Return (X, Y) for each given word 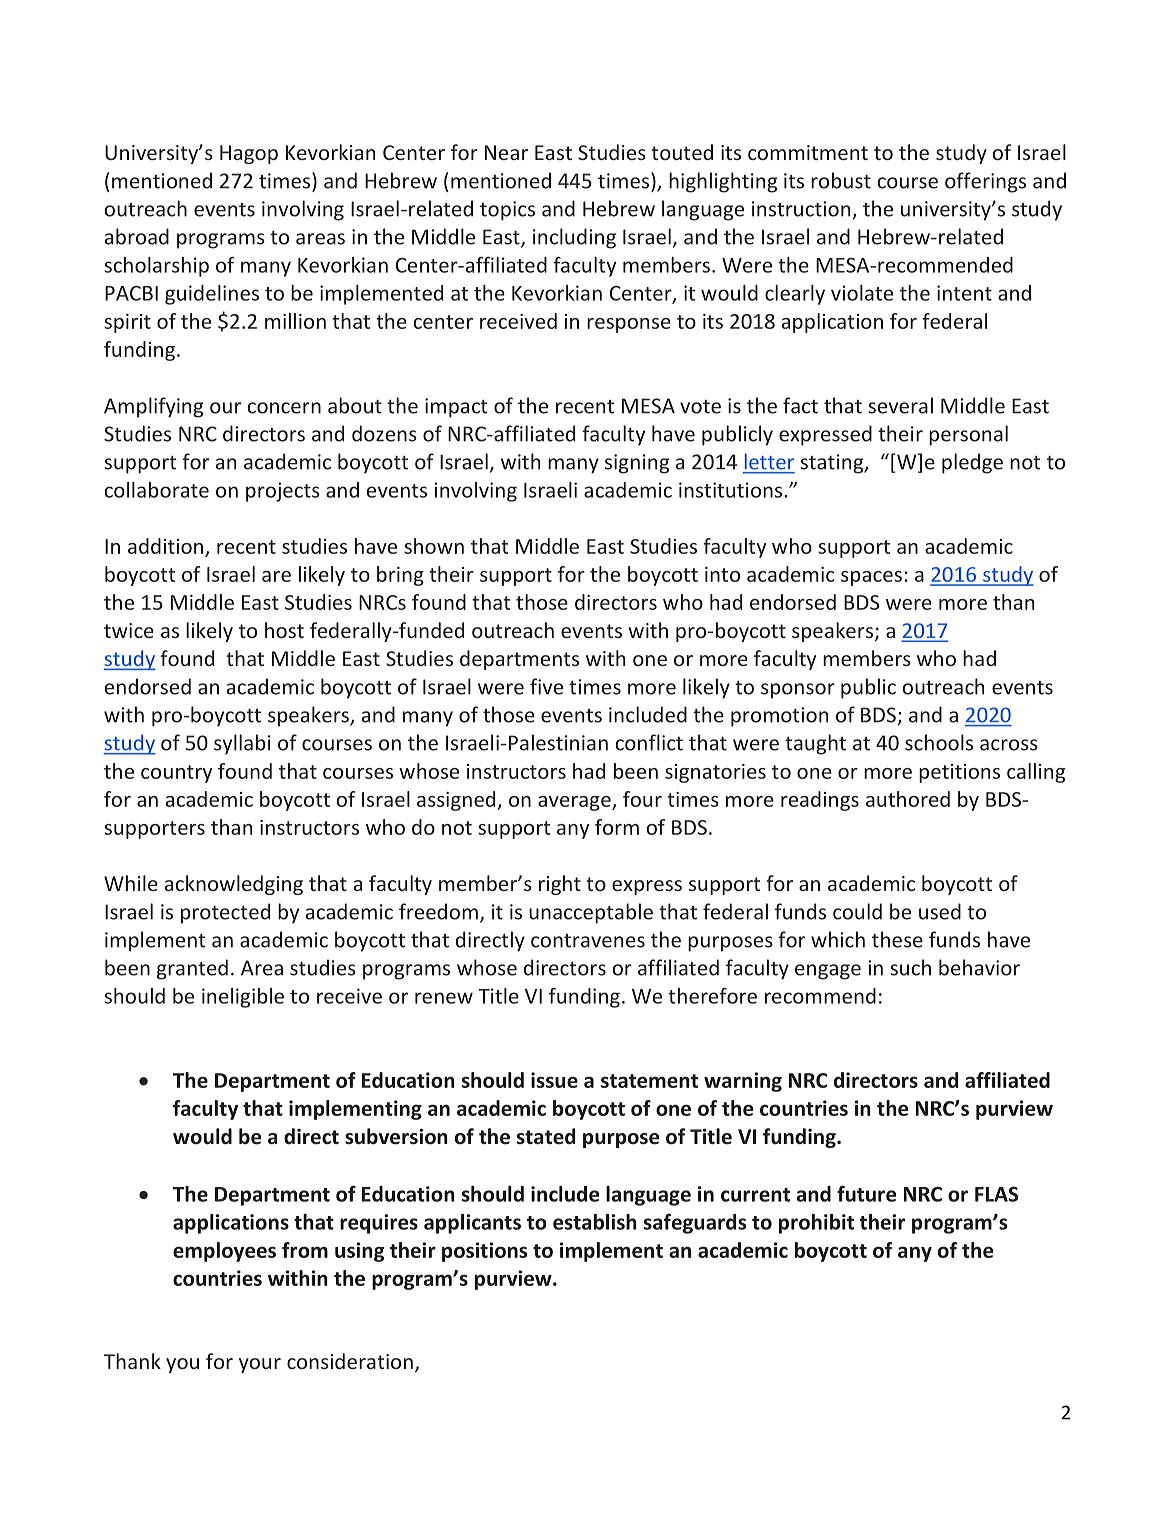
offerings (985, 182)
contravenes (588, 941)
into (722, 574)
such (910, 967)
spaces (871, 578)
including (574, 238)
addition (165, 546)
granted (192, 969)
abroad (137, 236)
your (260, 1365)
